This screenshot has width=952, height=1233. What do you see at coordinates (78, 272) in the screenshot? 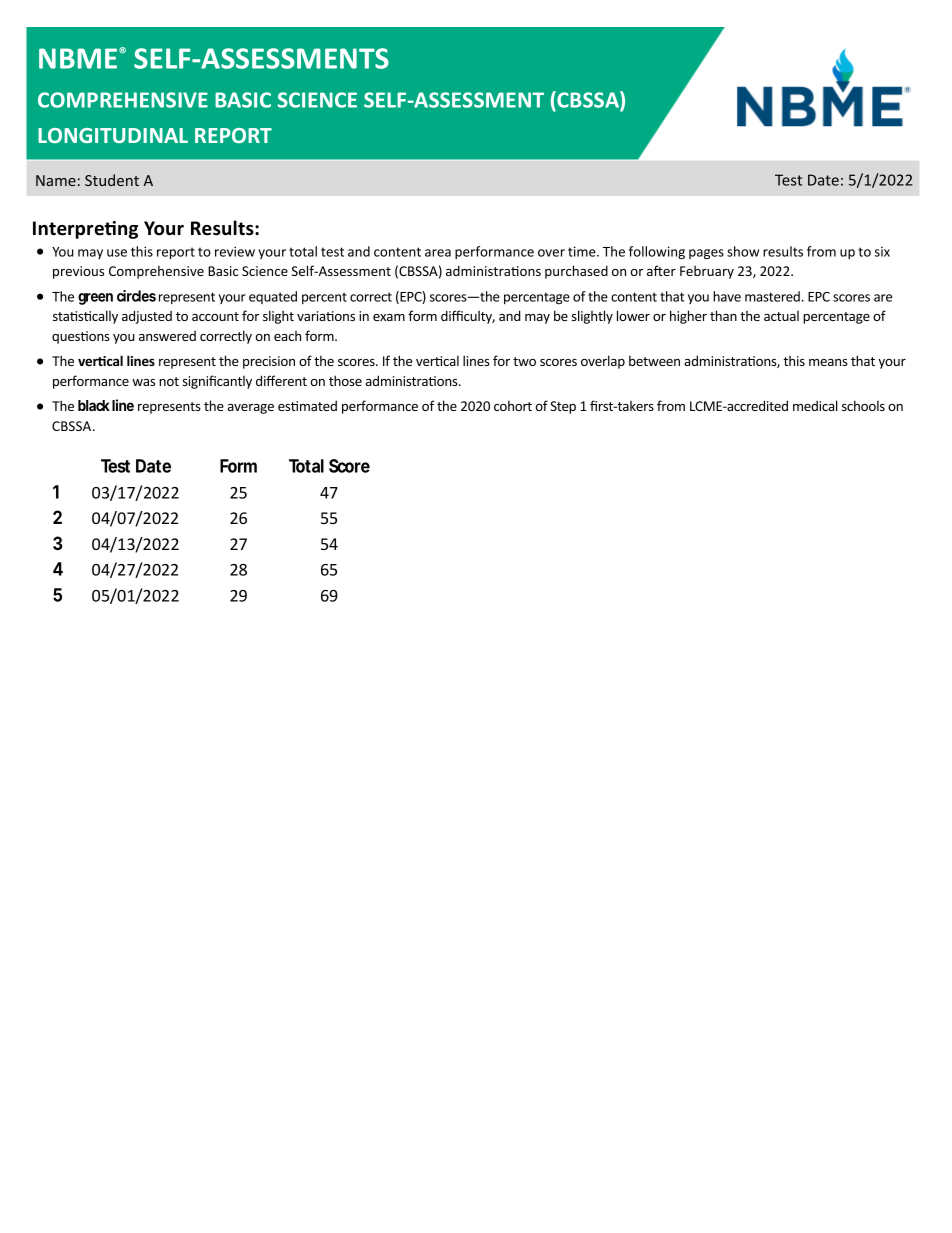
I see `previous` at bounding box center [78, 272].
